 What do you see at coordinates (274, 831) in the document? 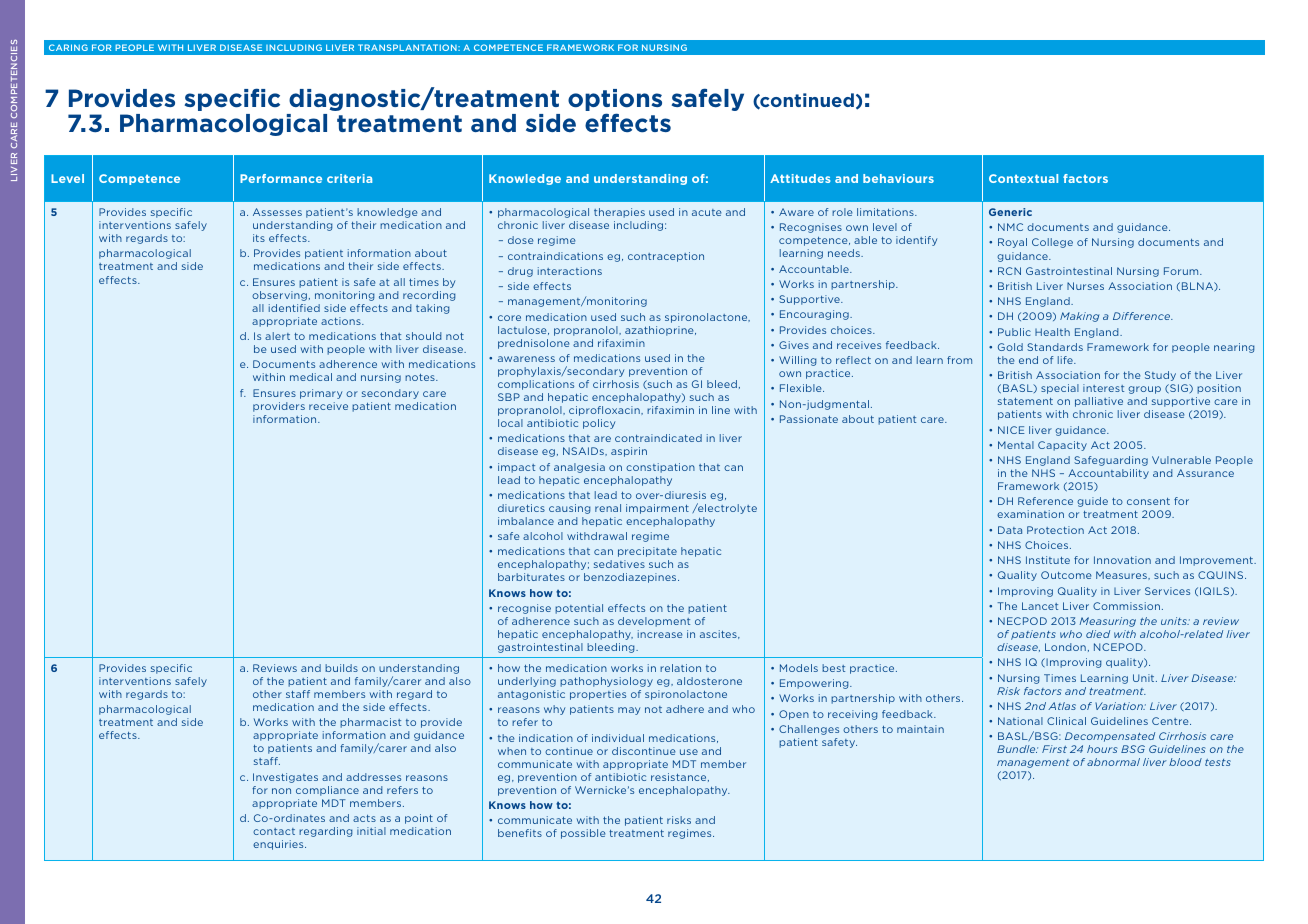
I see `contact` at bounding box center [274, 831].
